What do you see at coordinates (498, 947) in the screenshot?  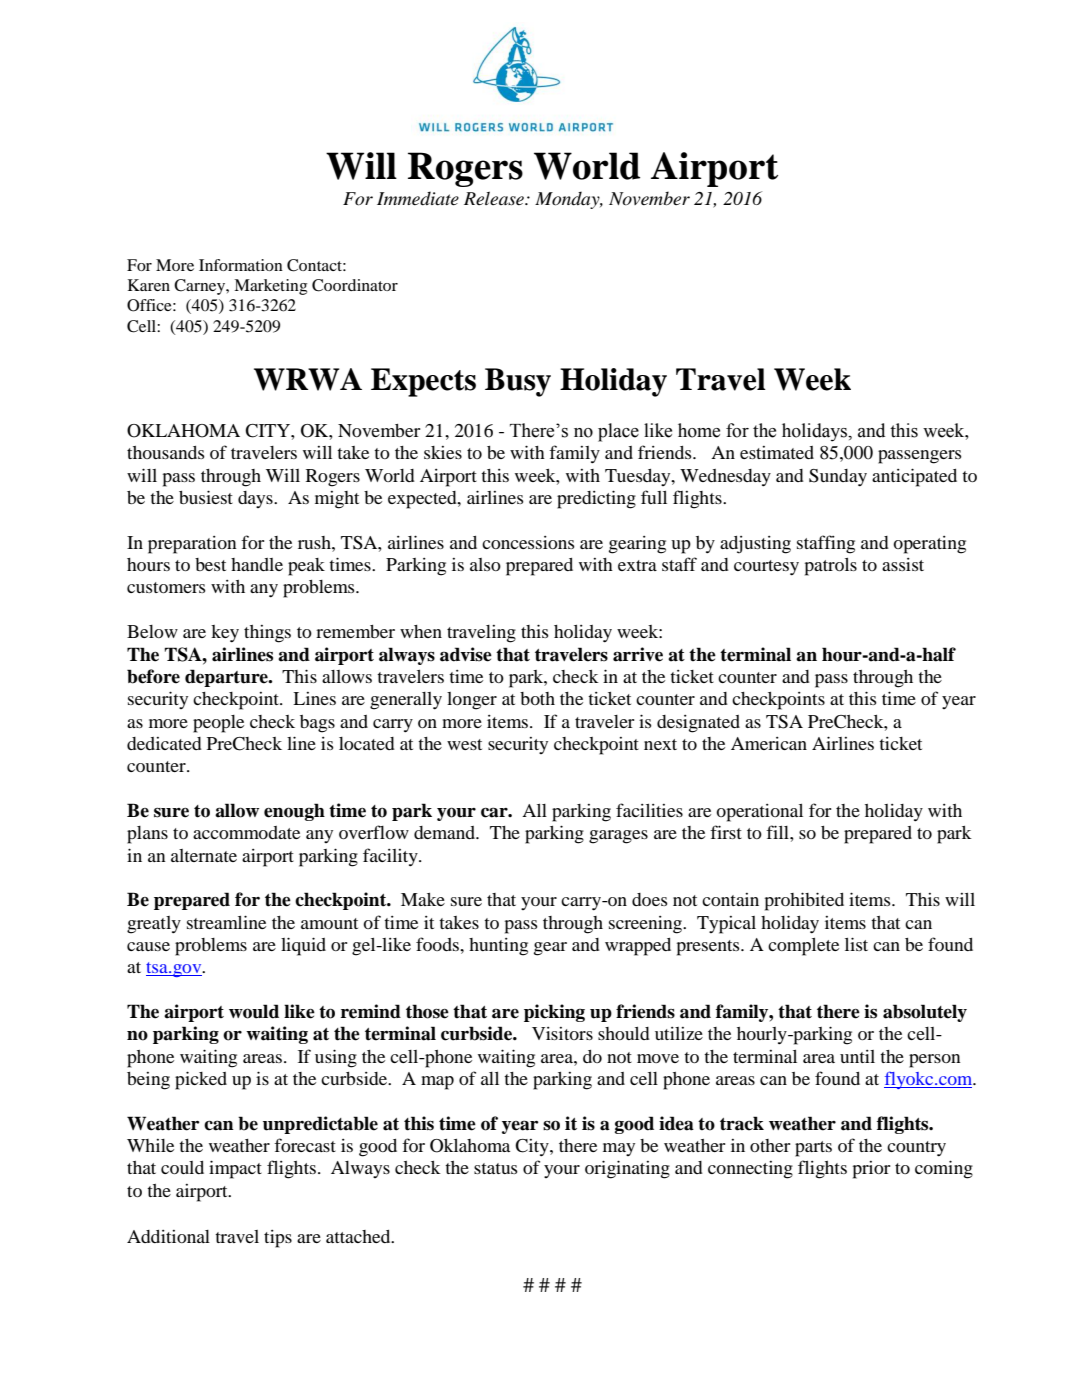 I see `hunting` at bounding box center [498, 947].
